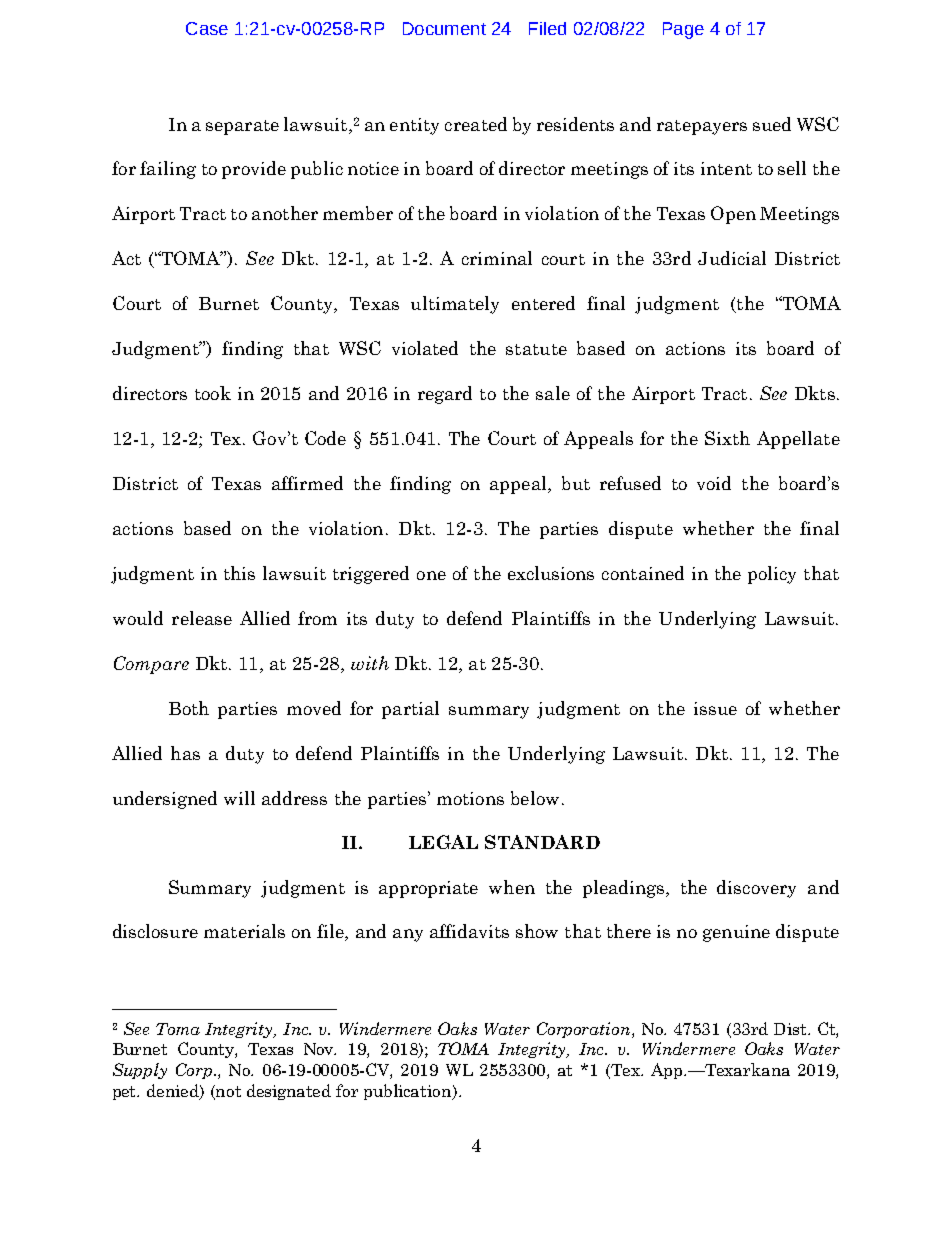 The height and width of the screenshot is (1233, 952). I want to click on took, so click(213, 393).
